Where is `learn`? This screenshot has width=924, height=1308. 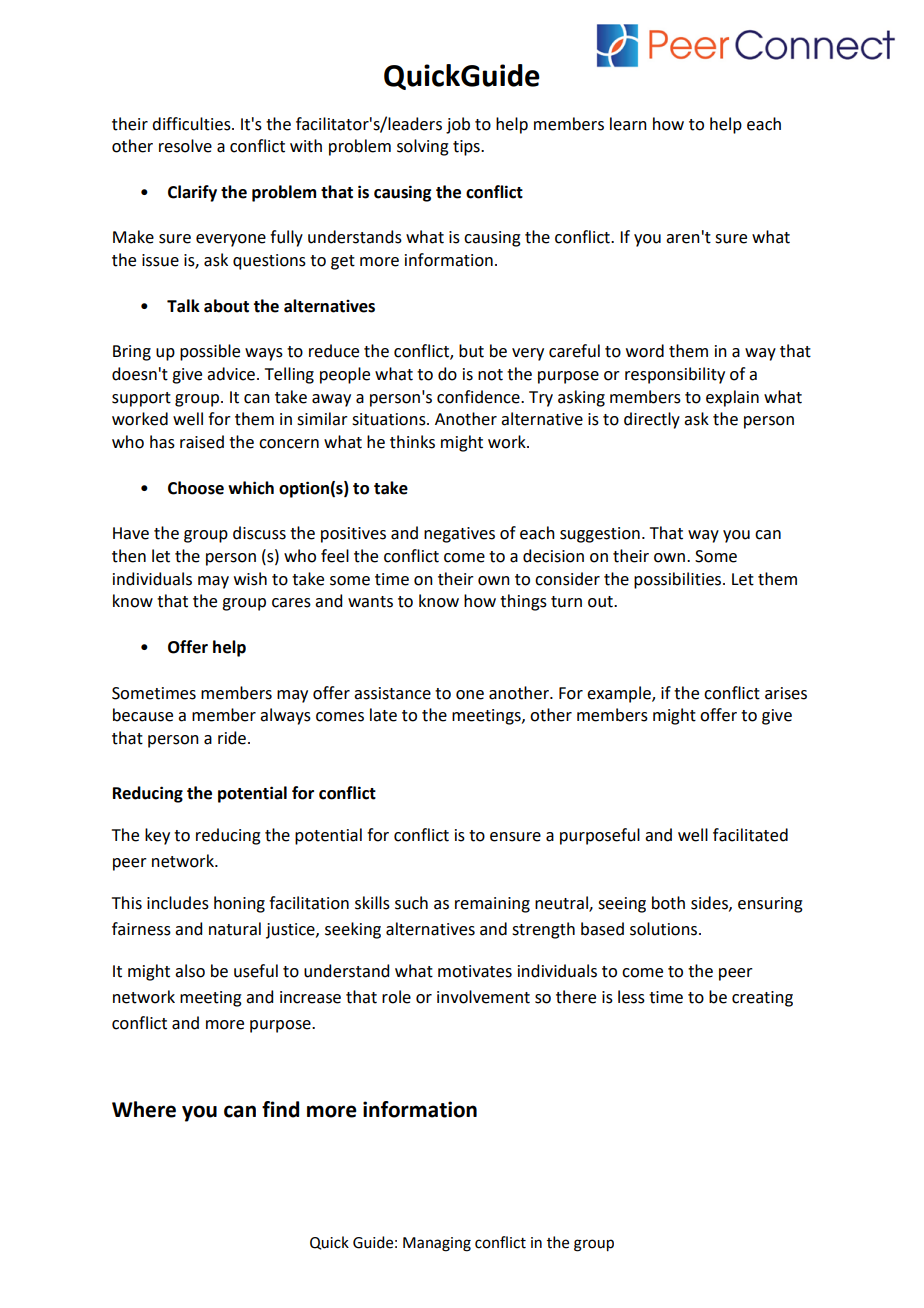
learn is located at coordinates (628, 124).
